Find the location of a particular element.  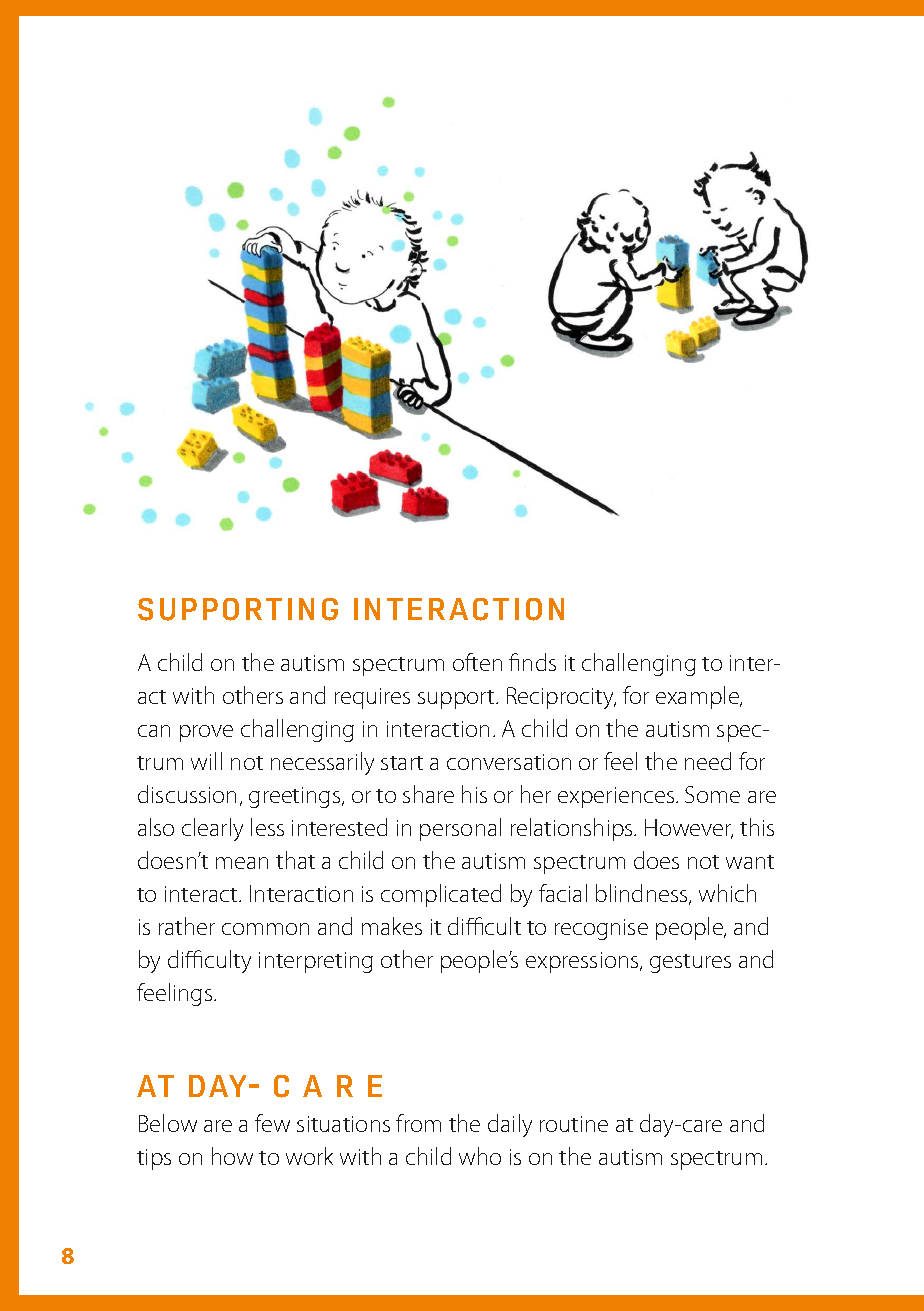

need is located at coordinates (708, 761).
